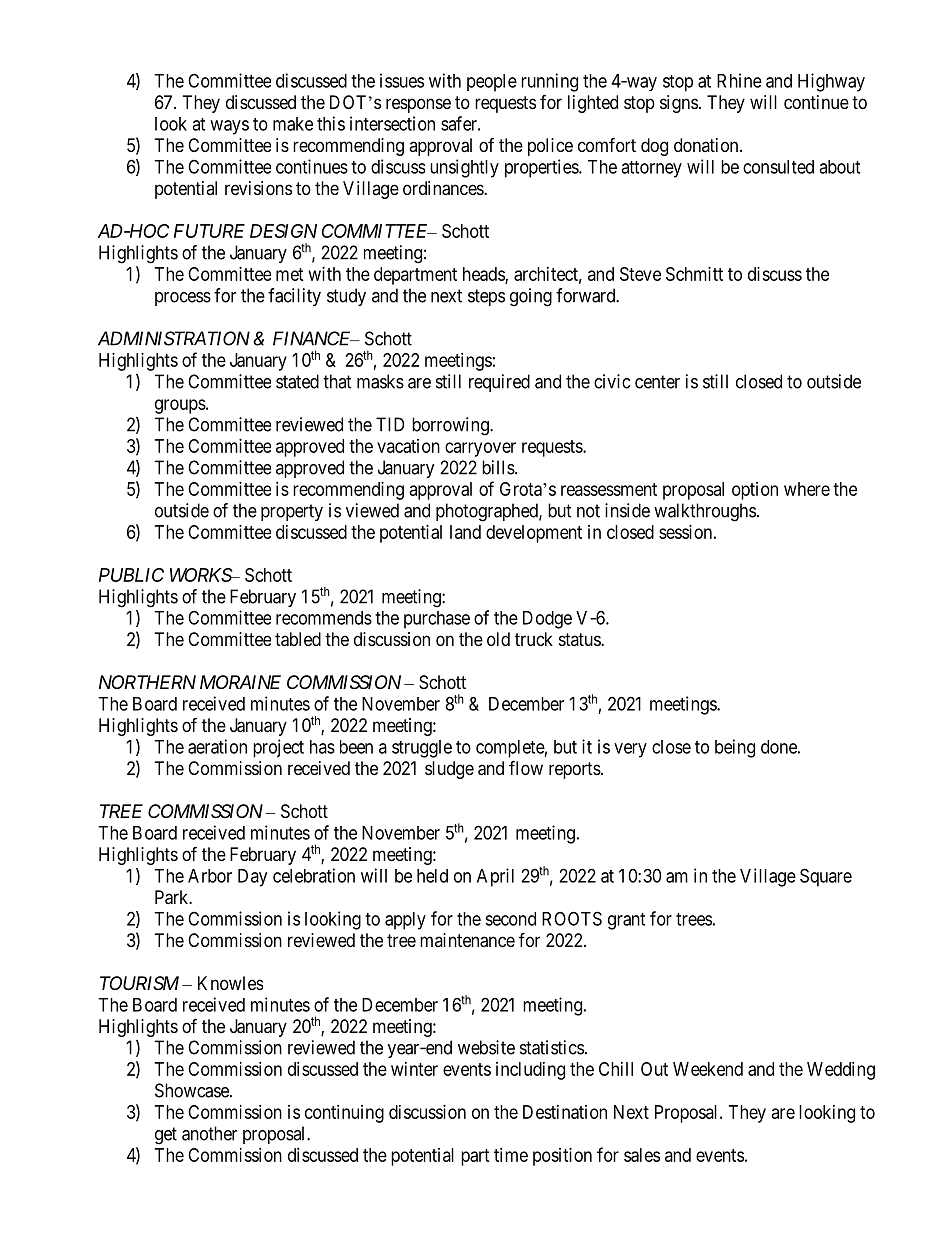  Describe the element at coordinates (739, 80) in the page. I see `Rhine` at that location.
